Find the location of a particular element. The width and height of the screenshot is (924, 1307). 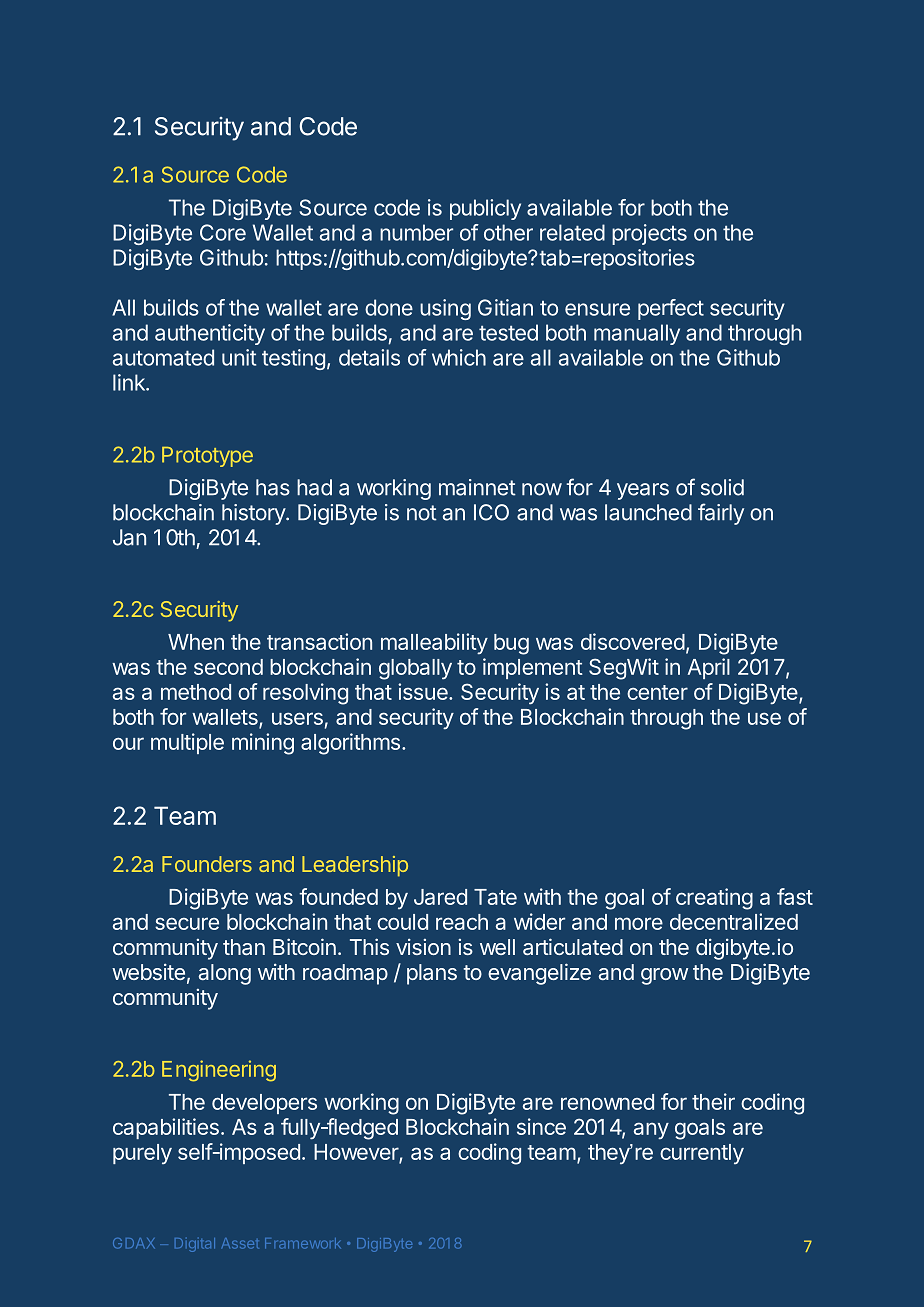

multiple is located at coordinates (187, 743).
